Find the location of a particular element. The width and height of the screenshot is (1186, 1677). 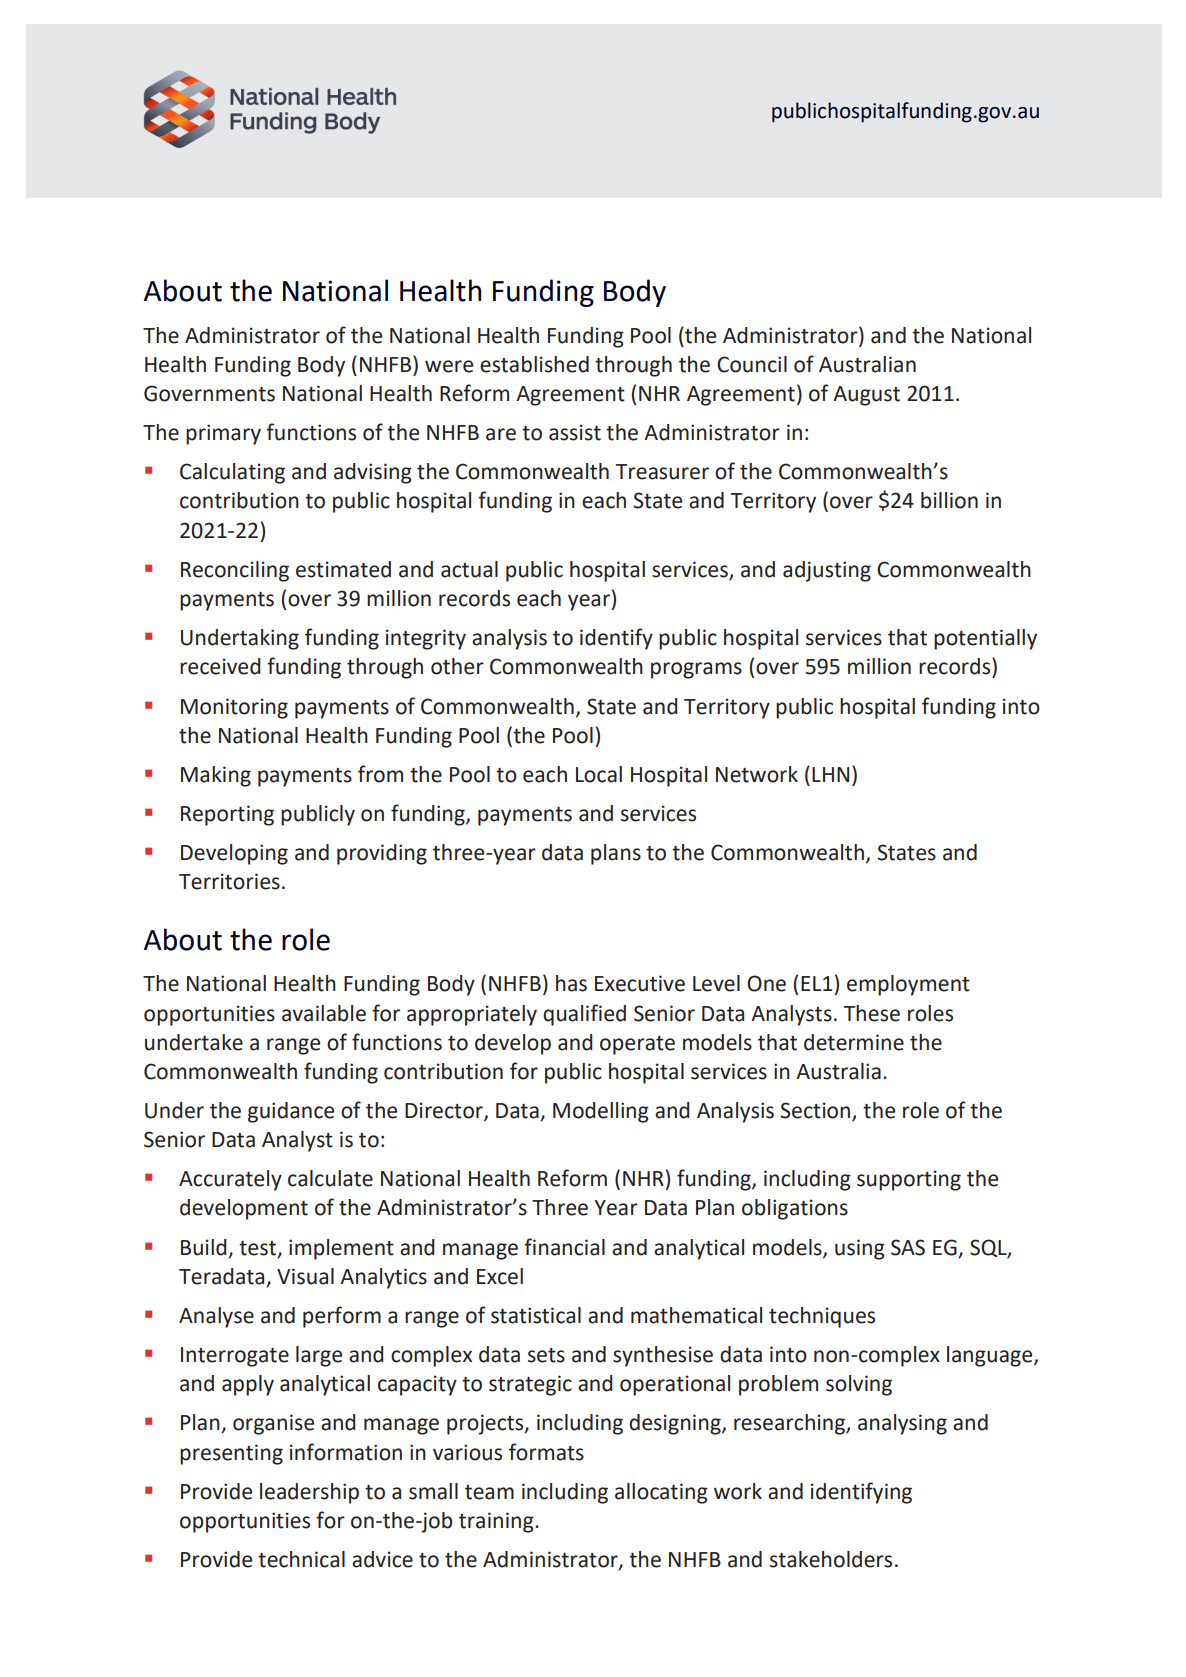

assist is located at coordinates (575, 432).
